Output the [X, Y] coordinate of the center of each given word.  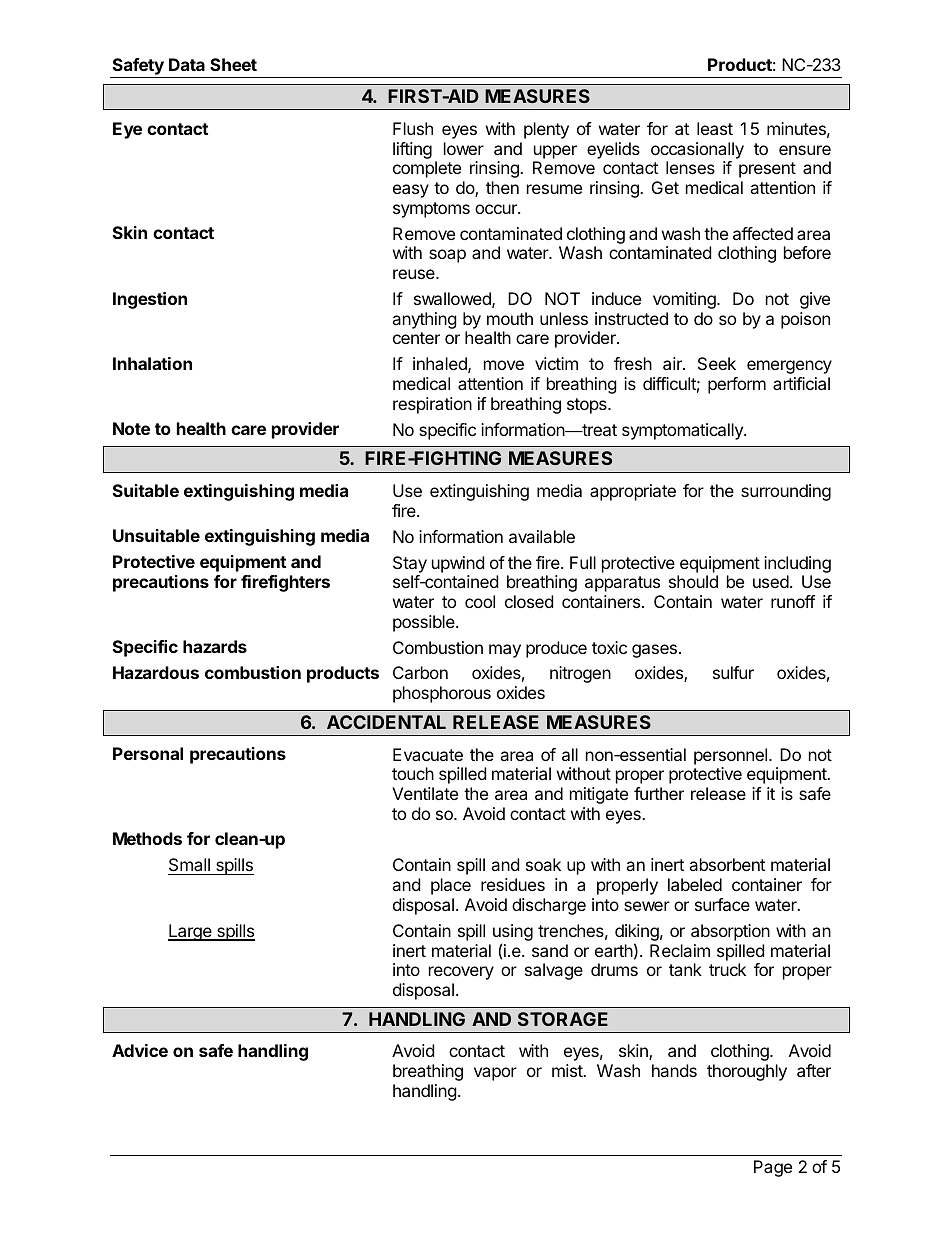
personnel [732, 756]
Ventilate [425, 793]
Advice [140, 1050]
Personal [148, 753]
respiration [432, 405]
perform [737, 385]
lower [464, 148]
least [715, 128]
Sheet [233, 64]
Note [131, 428]
